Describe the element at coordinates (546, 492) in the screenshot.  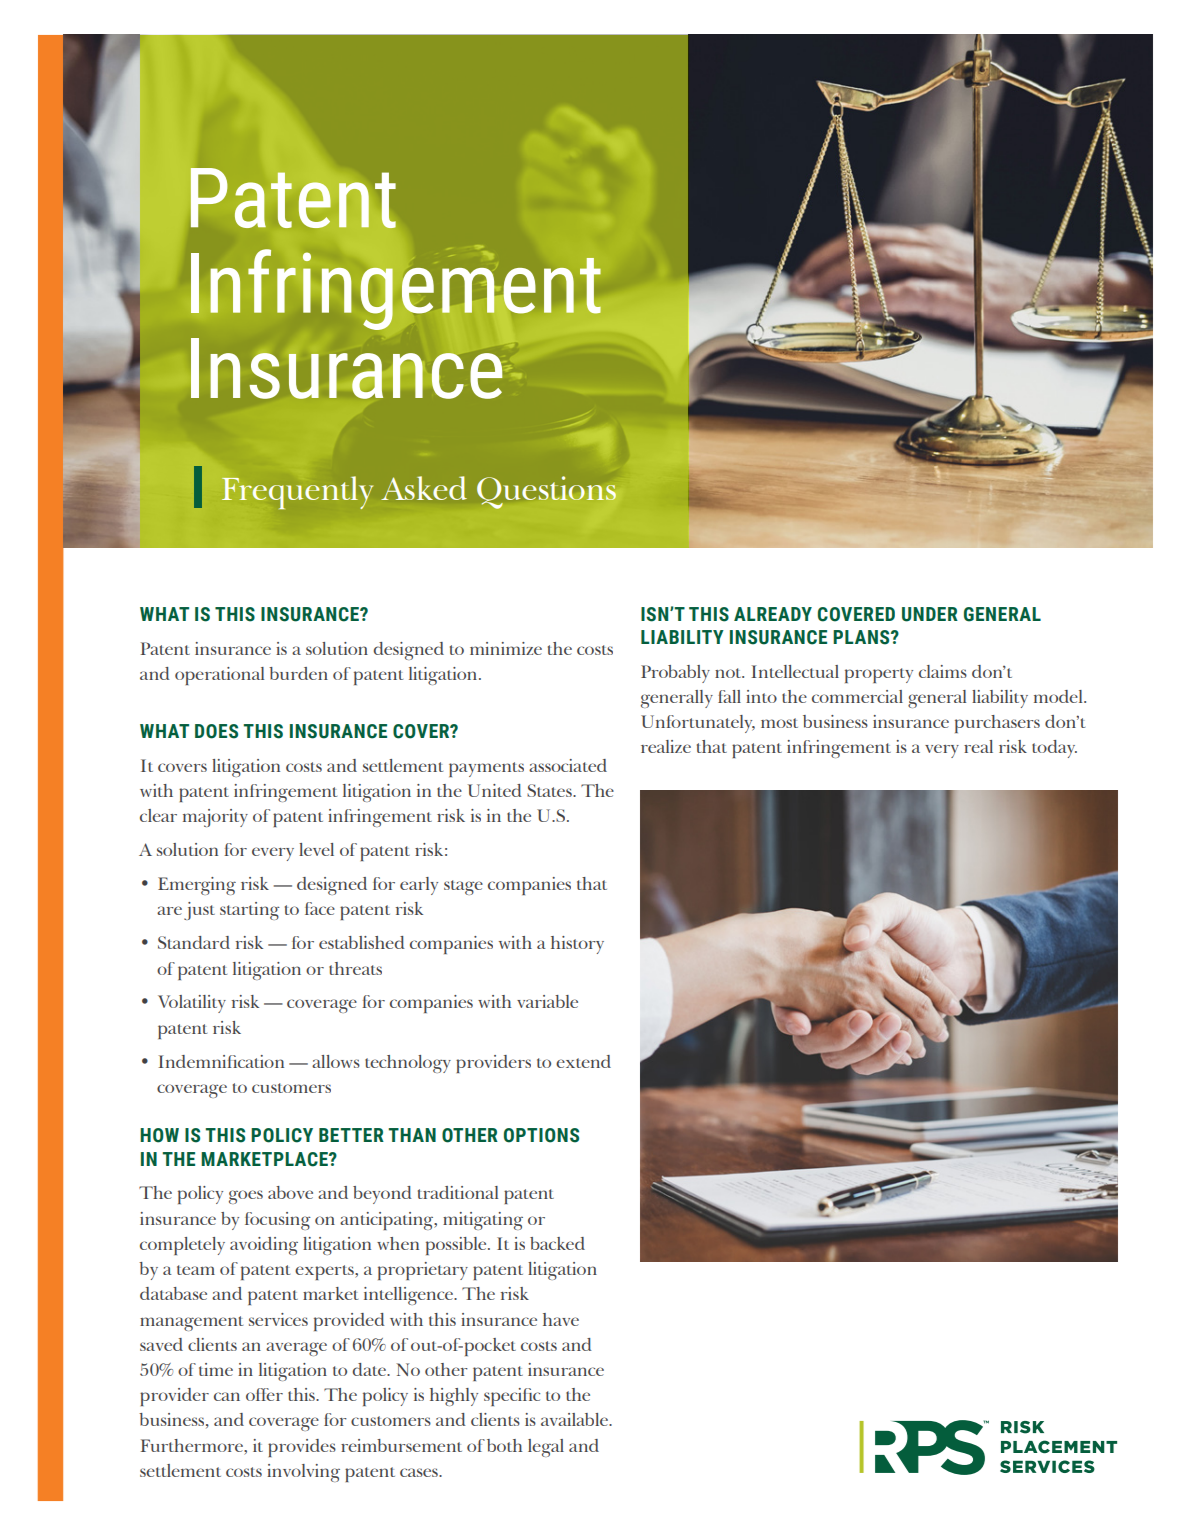
I see `Questions` at that location.
